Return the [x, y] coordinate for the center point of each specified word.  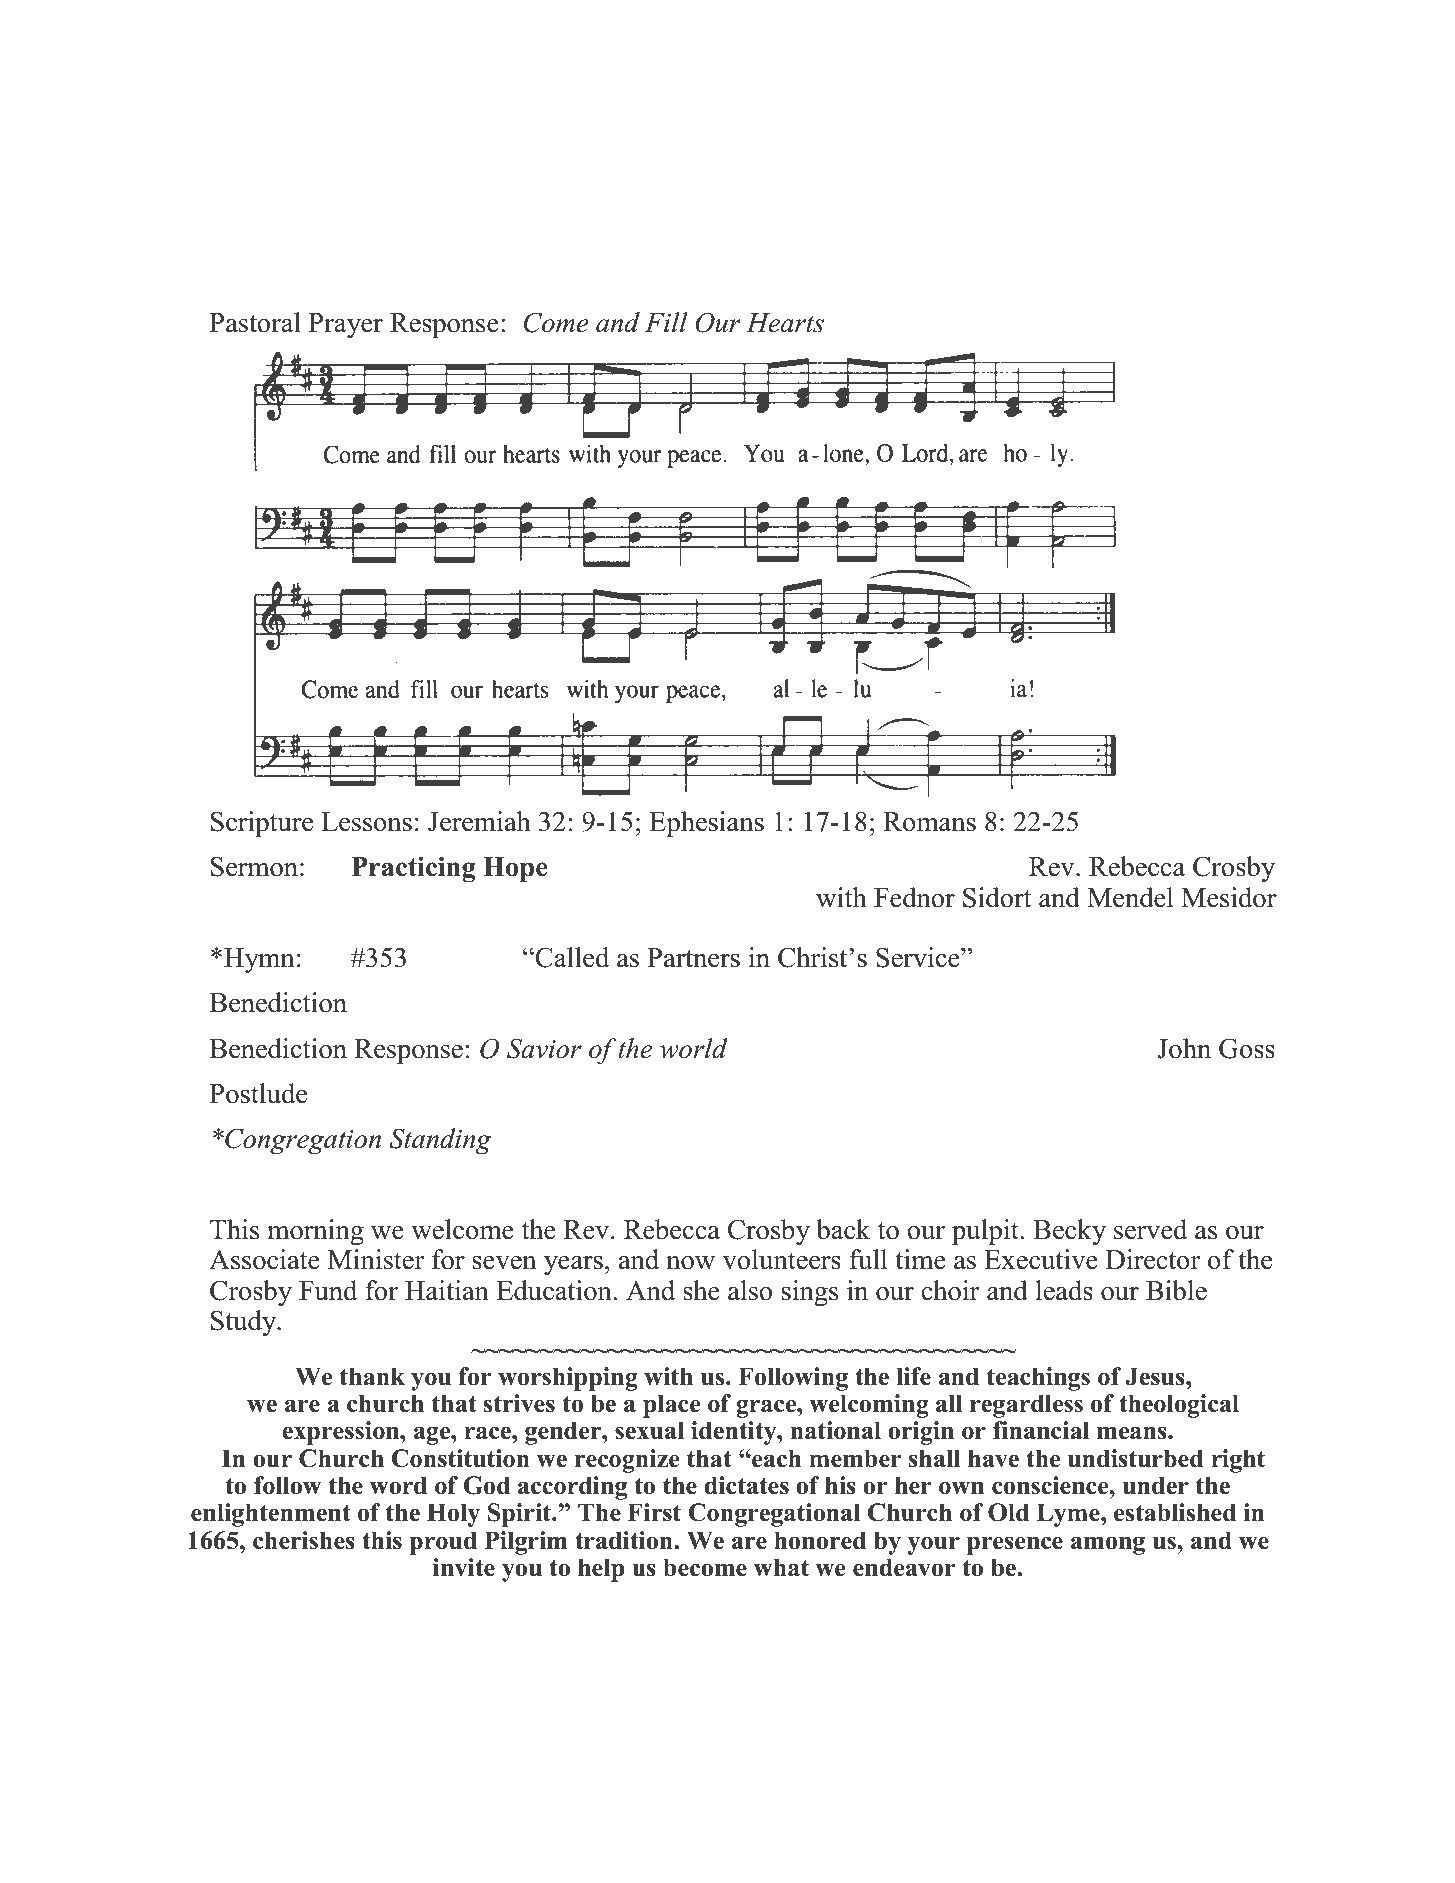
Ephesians [706, 824]
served [1150, 1229]
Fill [666, 322]
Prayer [346, 325]
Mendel [1130, 897]
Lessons [366, 822]
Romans [929, 822]
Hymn [259, 960]
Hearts [785, 323]
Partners [693, 958]
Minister [376, 1259]
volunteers [782, 1259]
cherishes [304, 1540]
